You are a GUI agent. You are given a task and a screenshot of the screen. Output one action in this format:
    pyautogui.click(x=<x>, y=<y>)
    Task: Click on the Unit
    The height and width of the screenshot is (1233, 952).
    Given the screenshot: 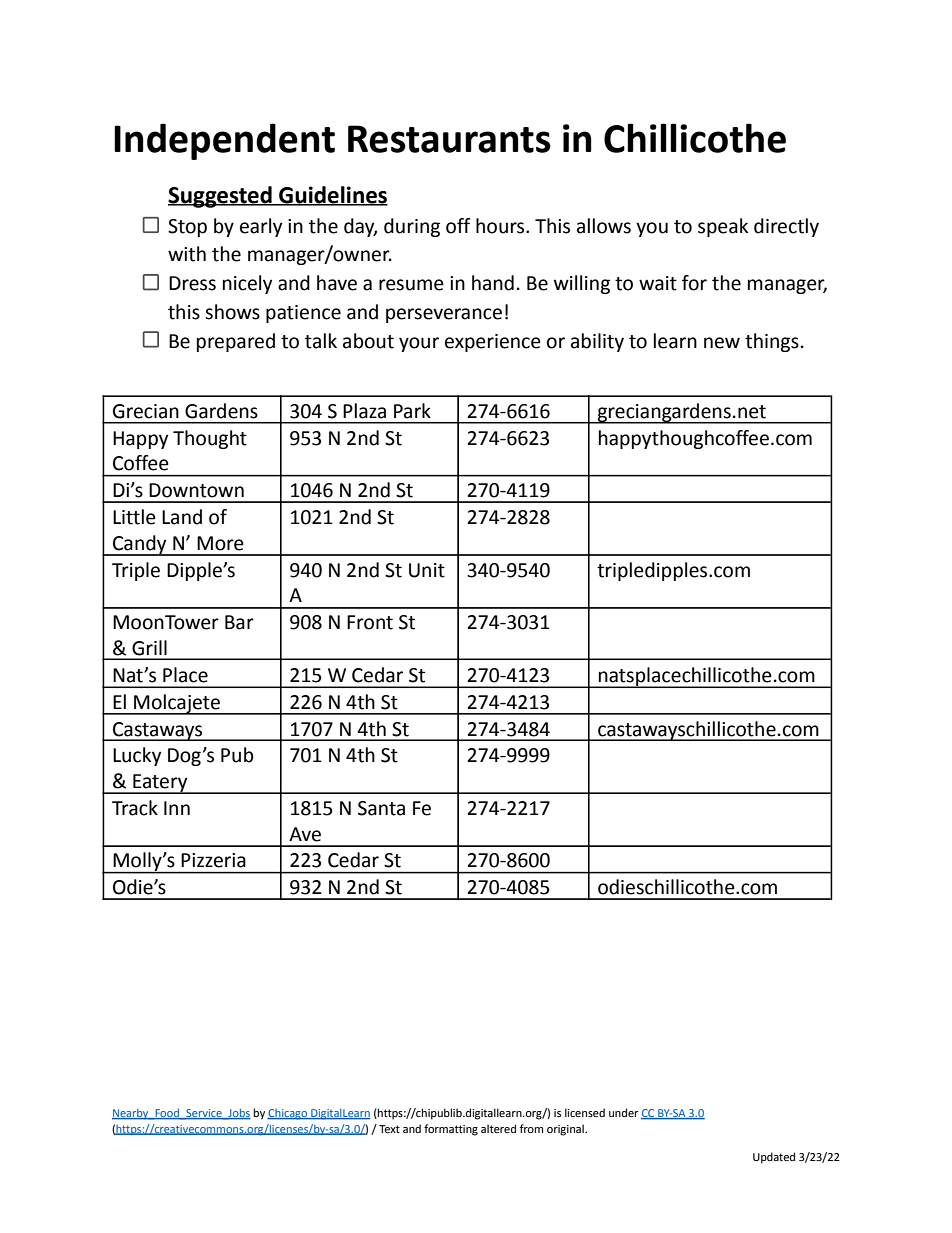 What is the action you would take?
    pyautogui.click(x=427, y=570)
